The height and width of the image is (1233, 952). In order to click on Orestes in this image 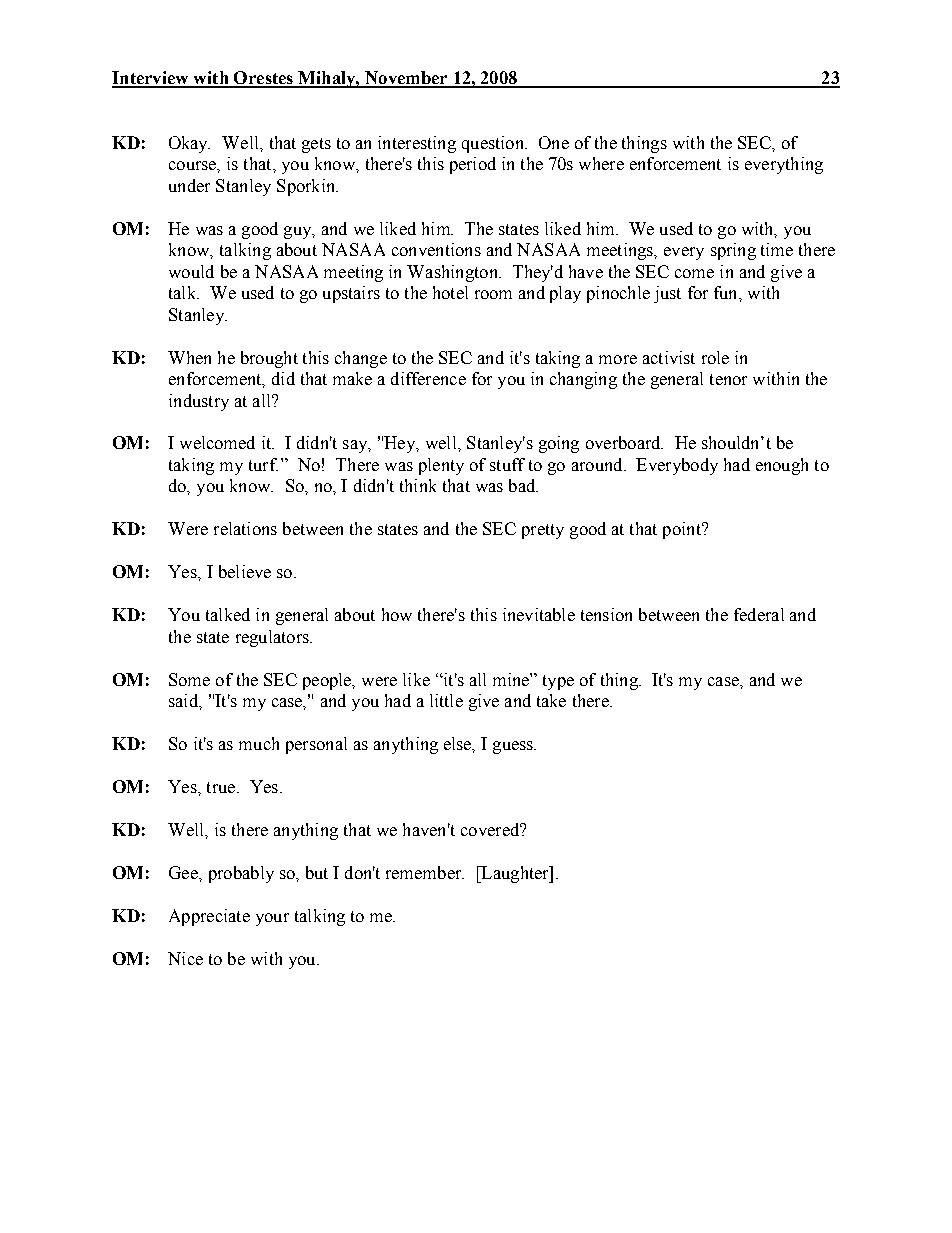, I will do `click(263, 79)`.
